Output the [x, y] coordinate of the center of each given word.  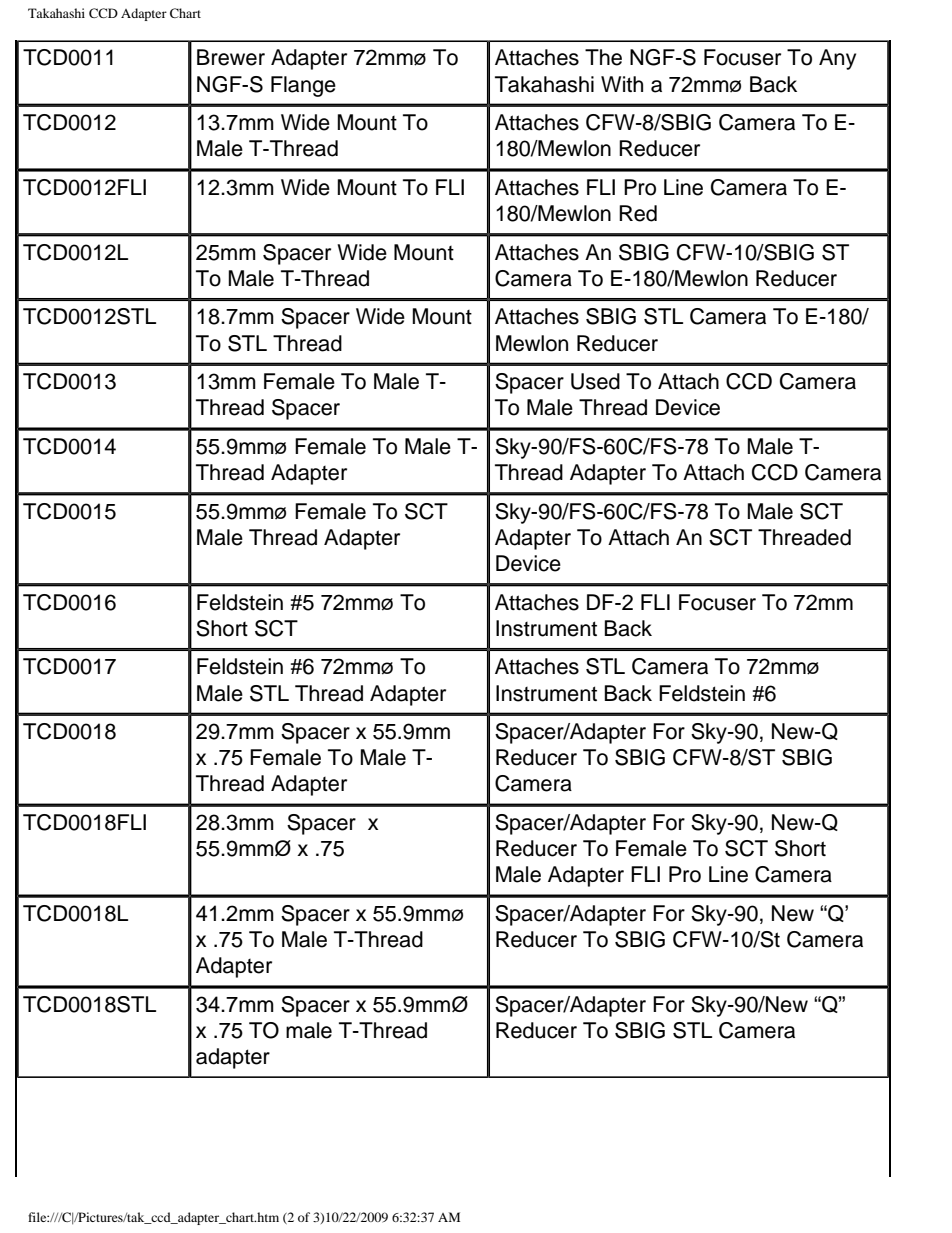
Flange [303, 86]
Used [595, 381]
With [622, 84]
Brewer [231, 57]
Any [837, 59]
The [603, 57]
